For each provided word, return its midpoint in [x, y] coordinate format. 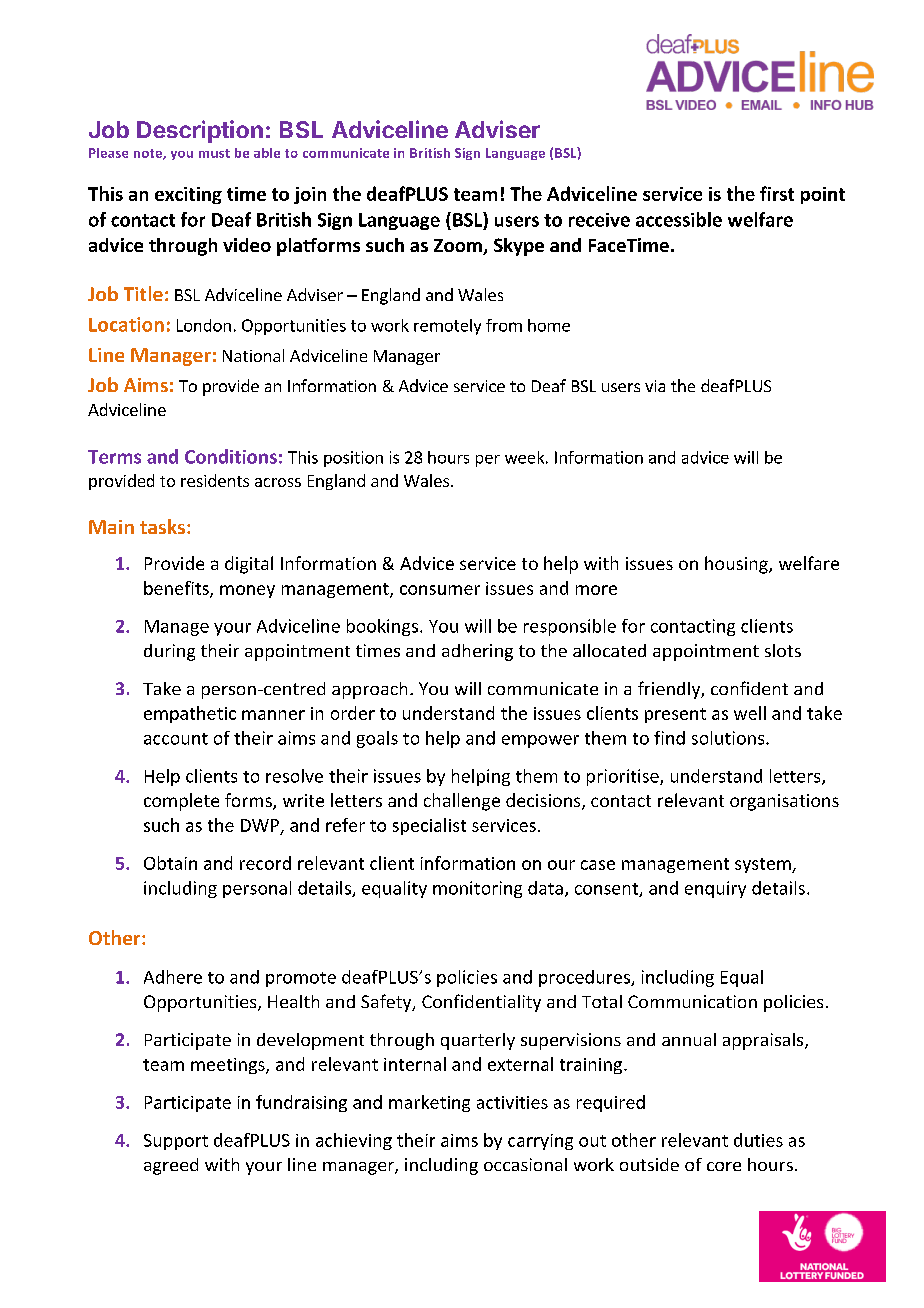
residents [215, 480]
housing [737, 565]
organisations [784, 802]
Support [176, 1142]
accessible [679, 219]
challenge [462, 802]
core [724, 1166]
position [353, 459]
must [214, 153]
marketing [429, 1103]
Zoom [459, 247]
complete [181, 802]
